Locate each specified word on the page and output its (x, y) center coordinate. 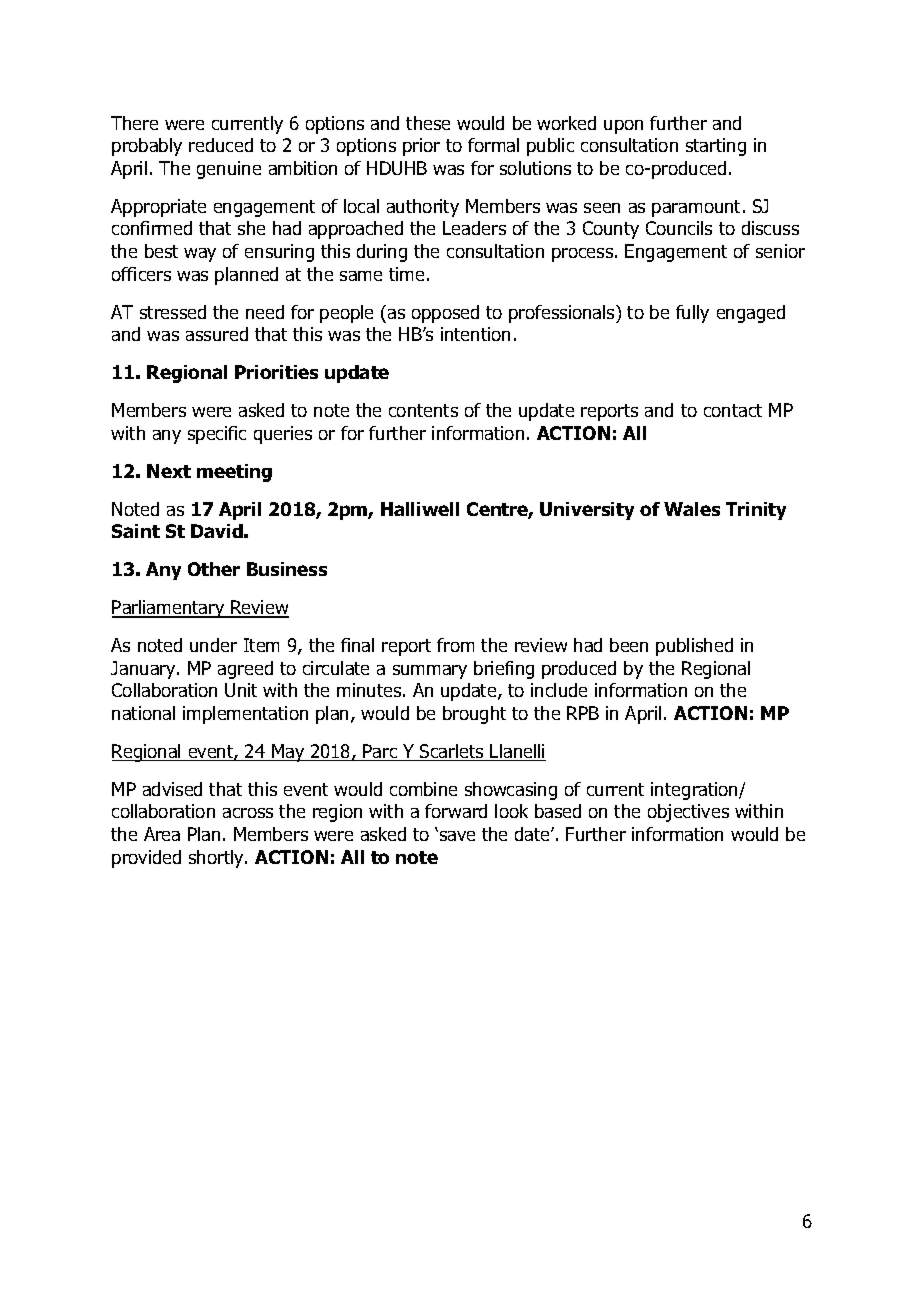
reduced (221, 145)
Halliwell (420, 509)
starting (716, 147)
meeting (234, 473)
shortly (217, 859)
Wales (692, 509)
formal (493, 145)
